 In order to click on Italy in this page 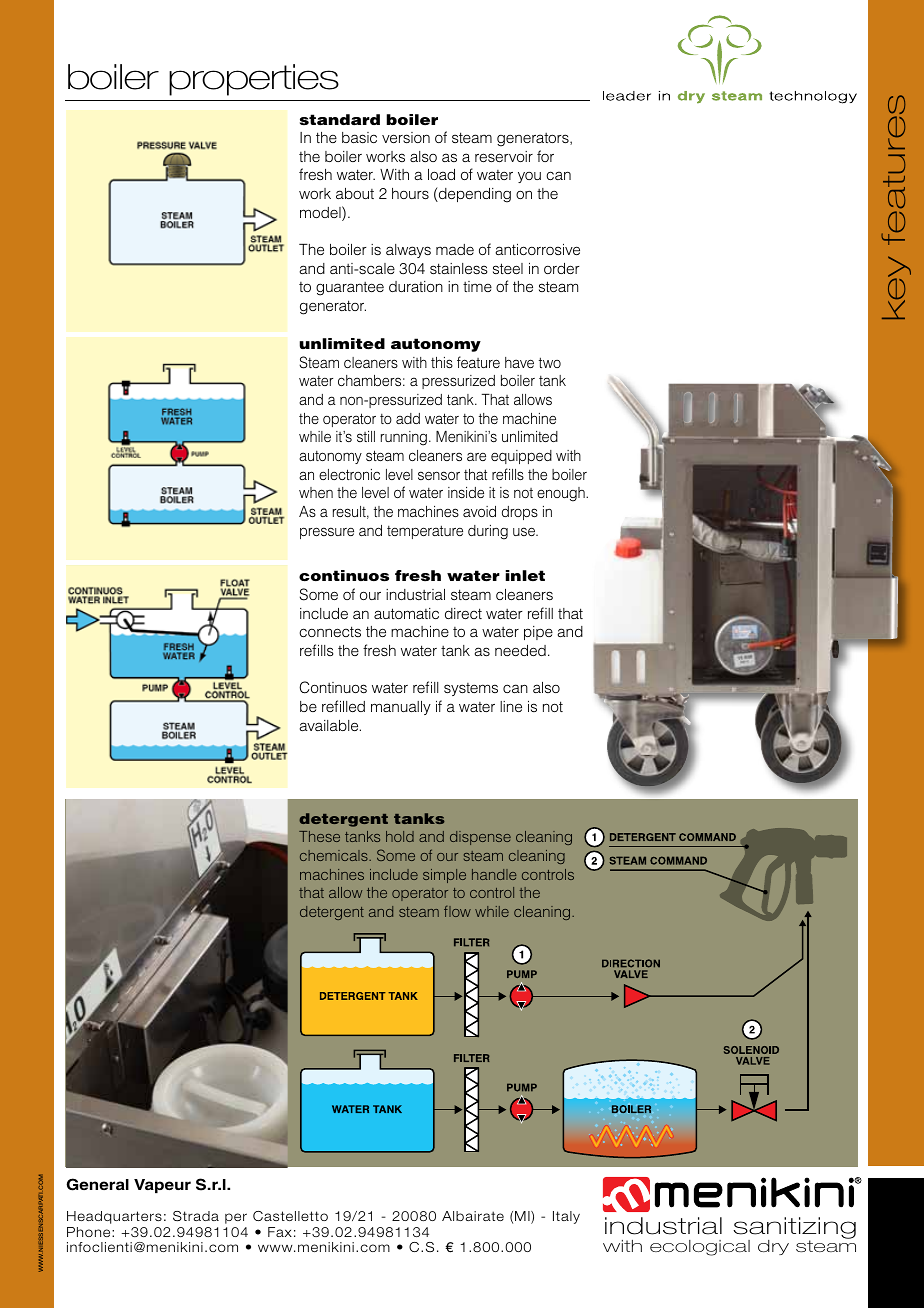, I will do `click(566, 1217)`.
